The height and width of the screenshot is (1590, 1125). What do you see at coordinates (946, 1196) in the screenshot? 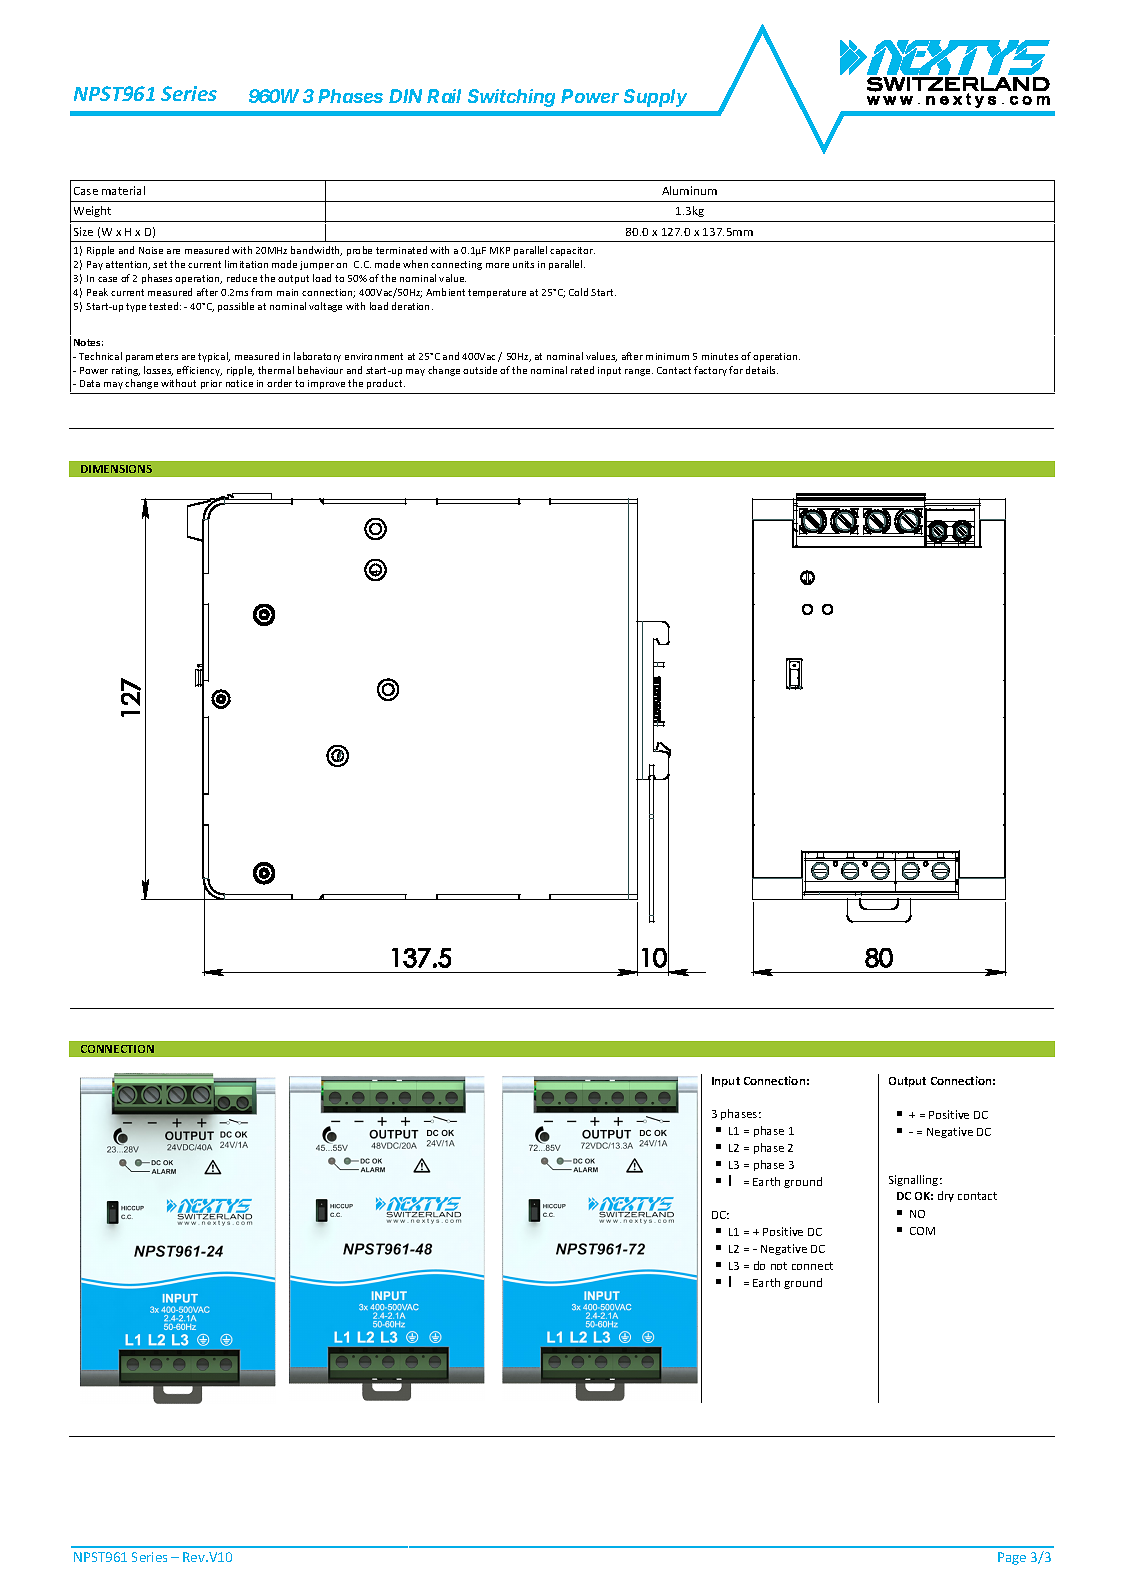
I see `dry` at bounding box center [946, 1196].
